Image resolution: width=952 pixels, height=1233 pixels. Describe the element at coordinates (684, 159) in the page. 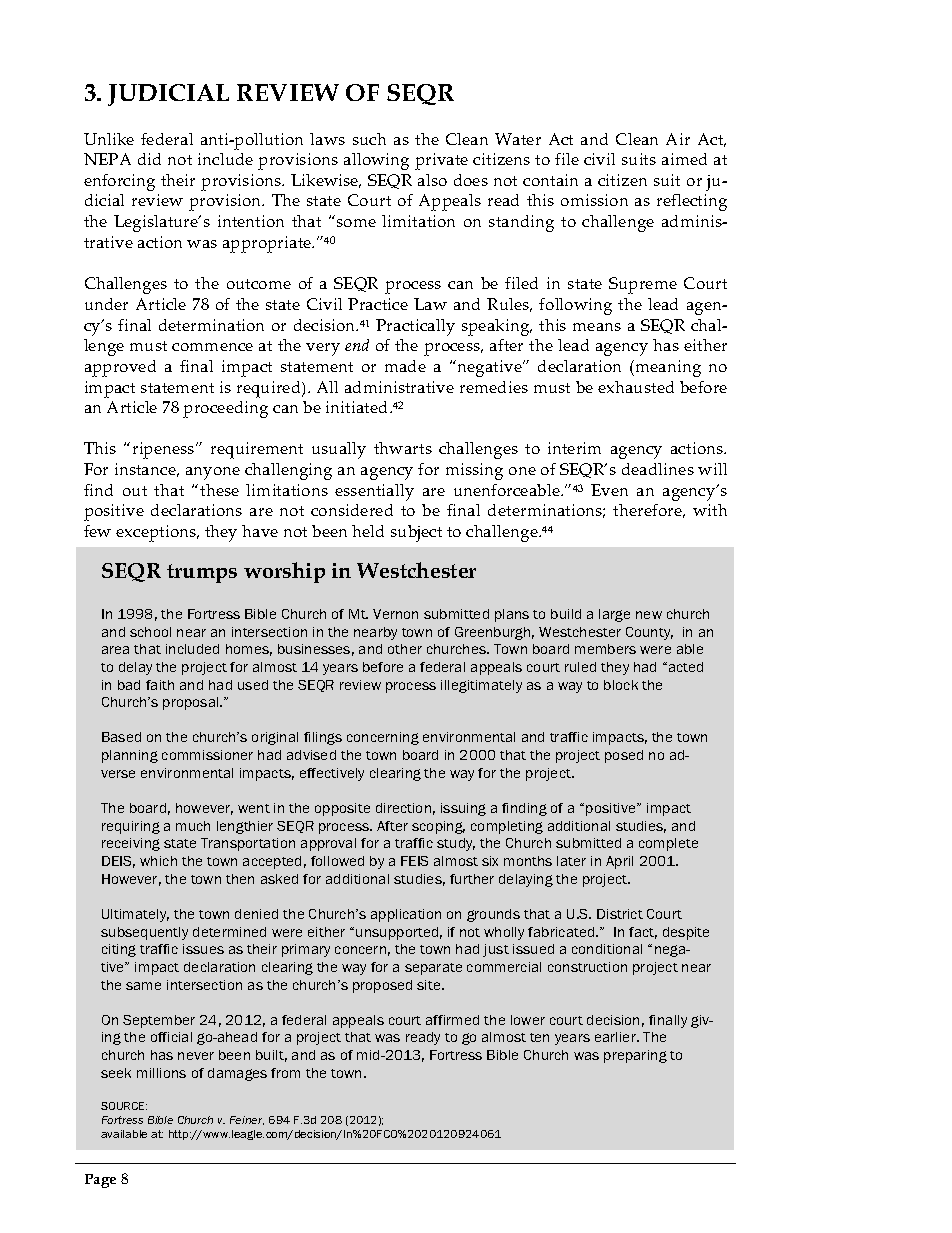

I see `aimed` at that location.
